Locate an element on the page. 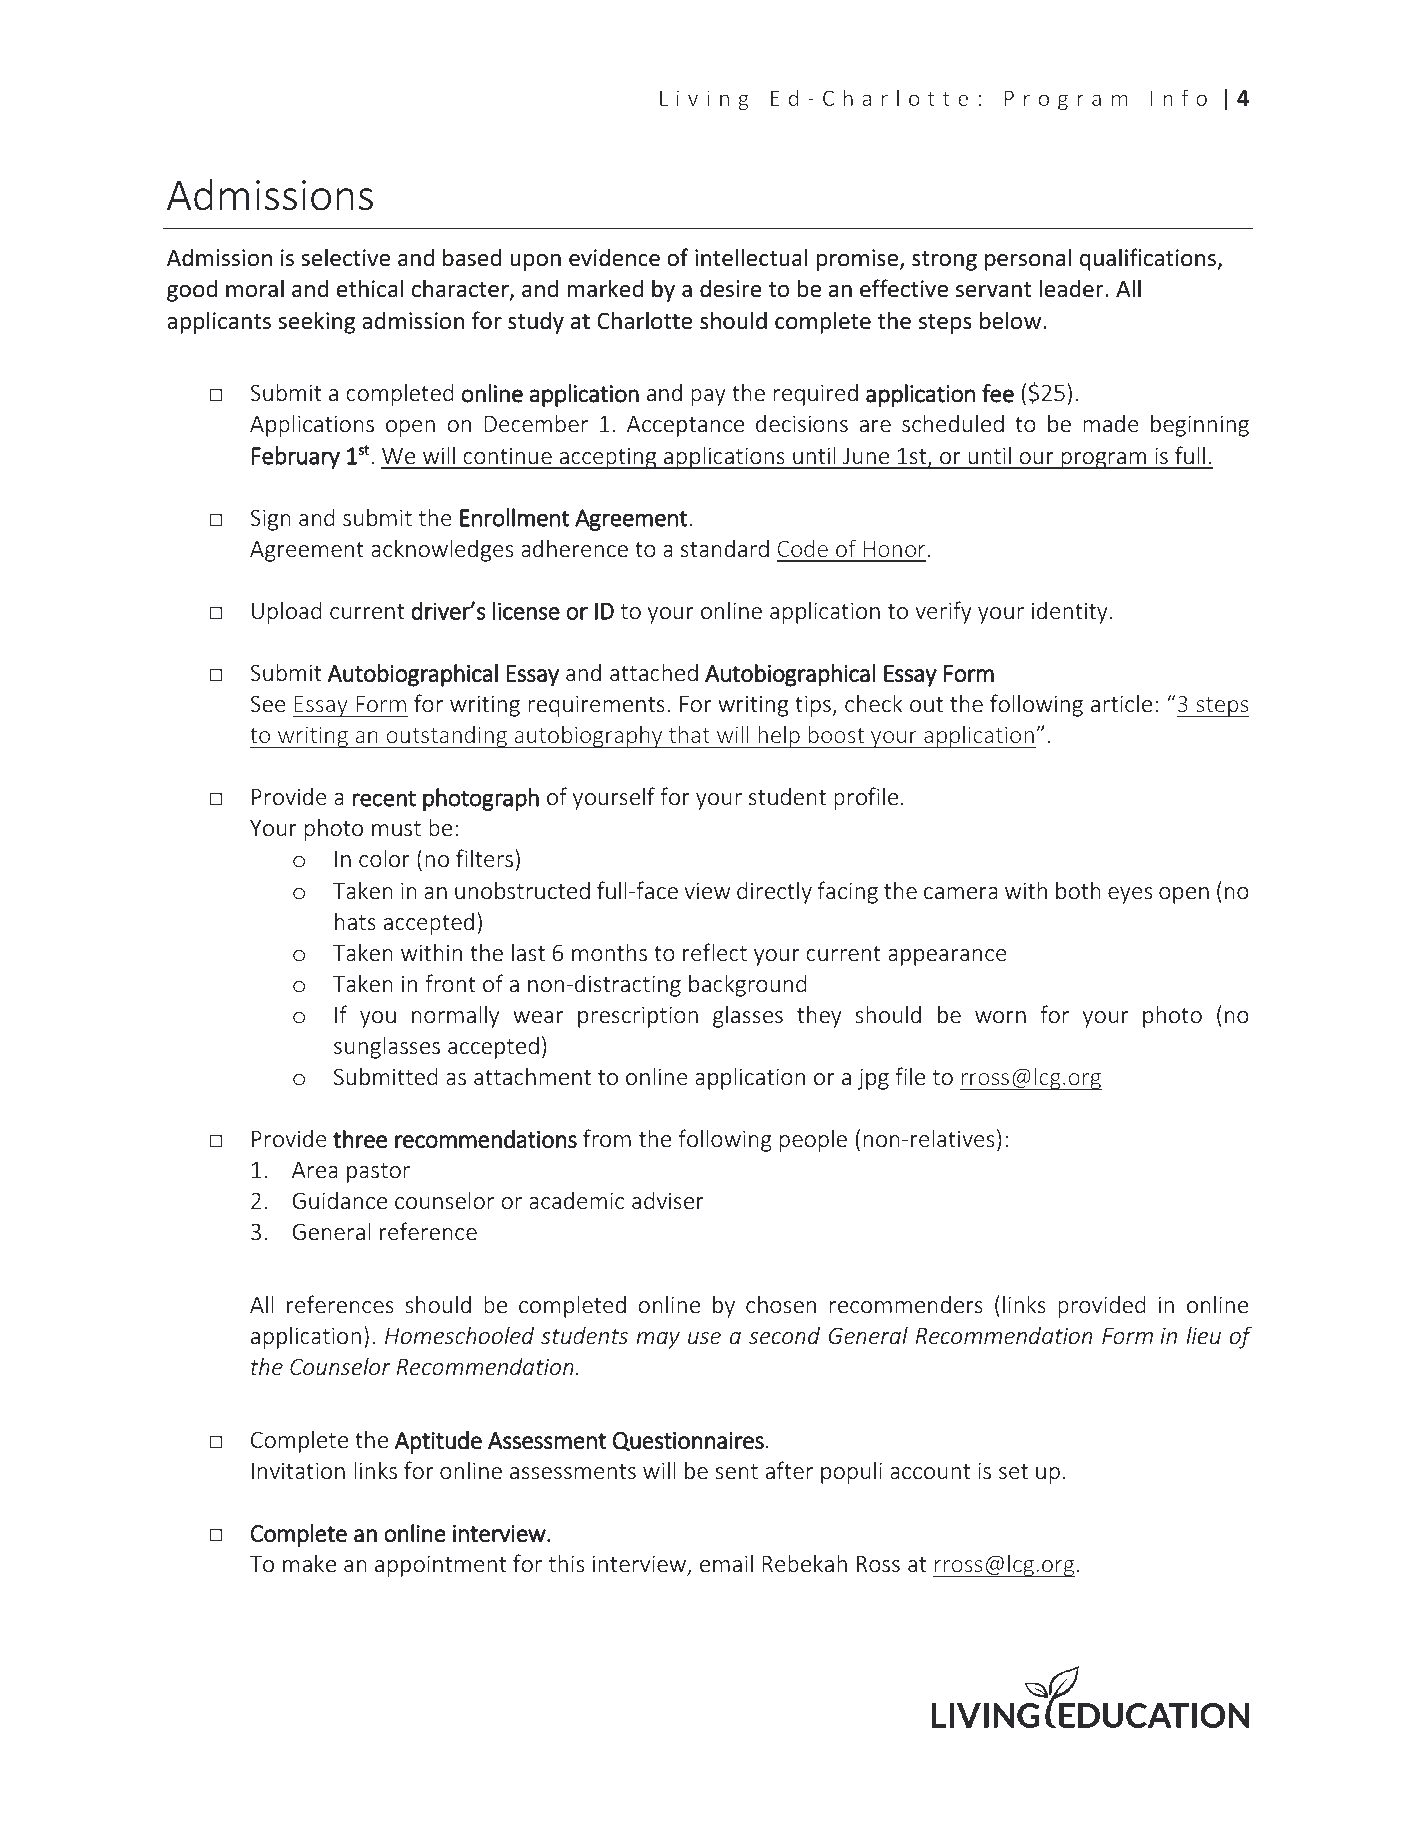  color is located at coordinates (384, 858).
